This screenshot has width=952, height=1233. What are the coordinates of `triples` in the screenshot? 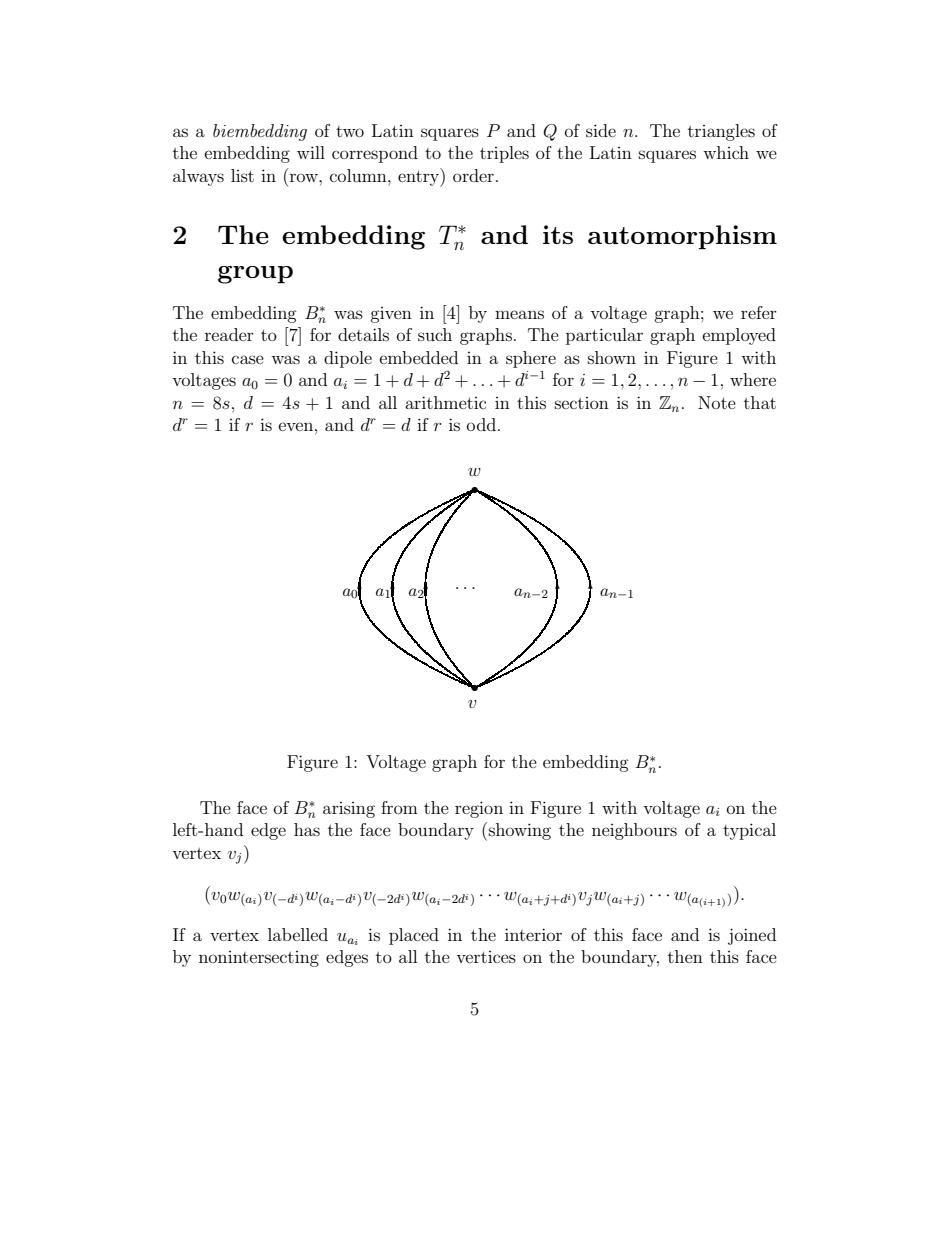 It's located at (504, 154).
